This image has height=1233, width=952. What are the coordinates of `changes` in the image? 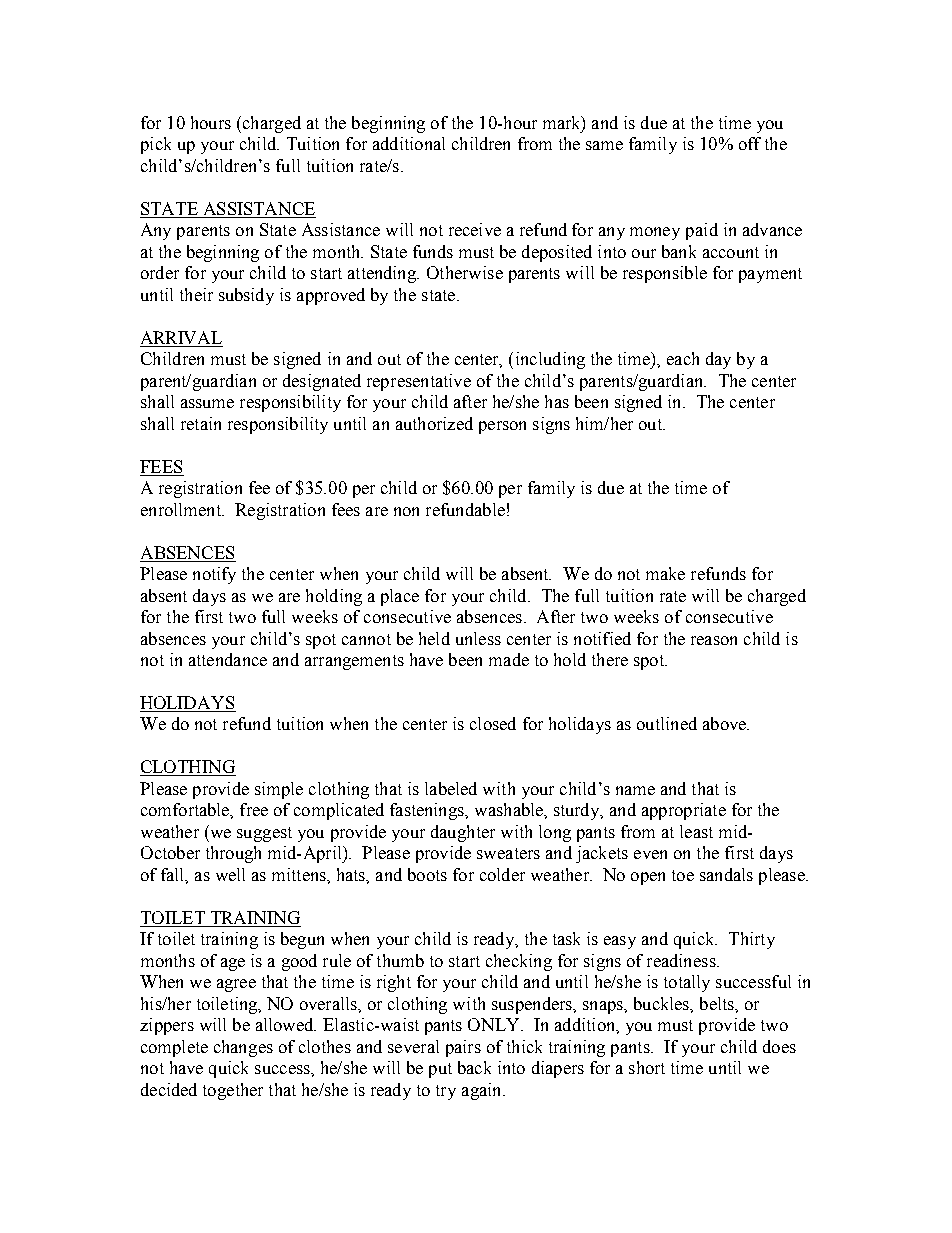 It's located at (243, 1048).
